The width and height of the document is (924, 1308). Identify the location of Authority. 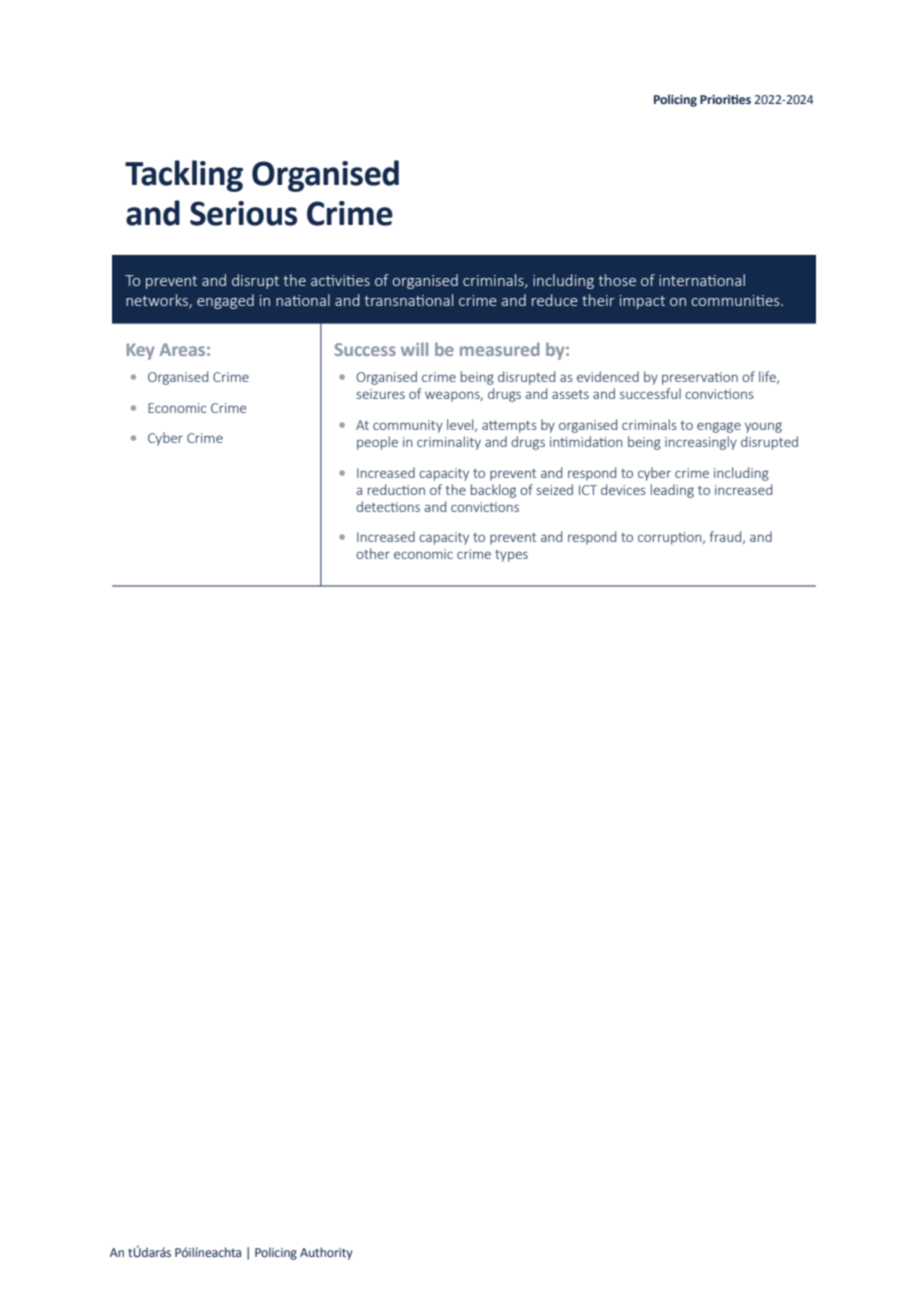
(326, 1253).
